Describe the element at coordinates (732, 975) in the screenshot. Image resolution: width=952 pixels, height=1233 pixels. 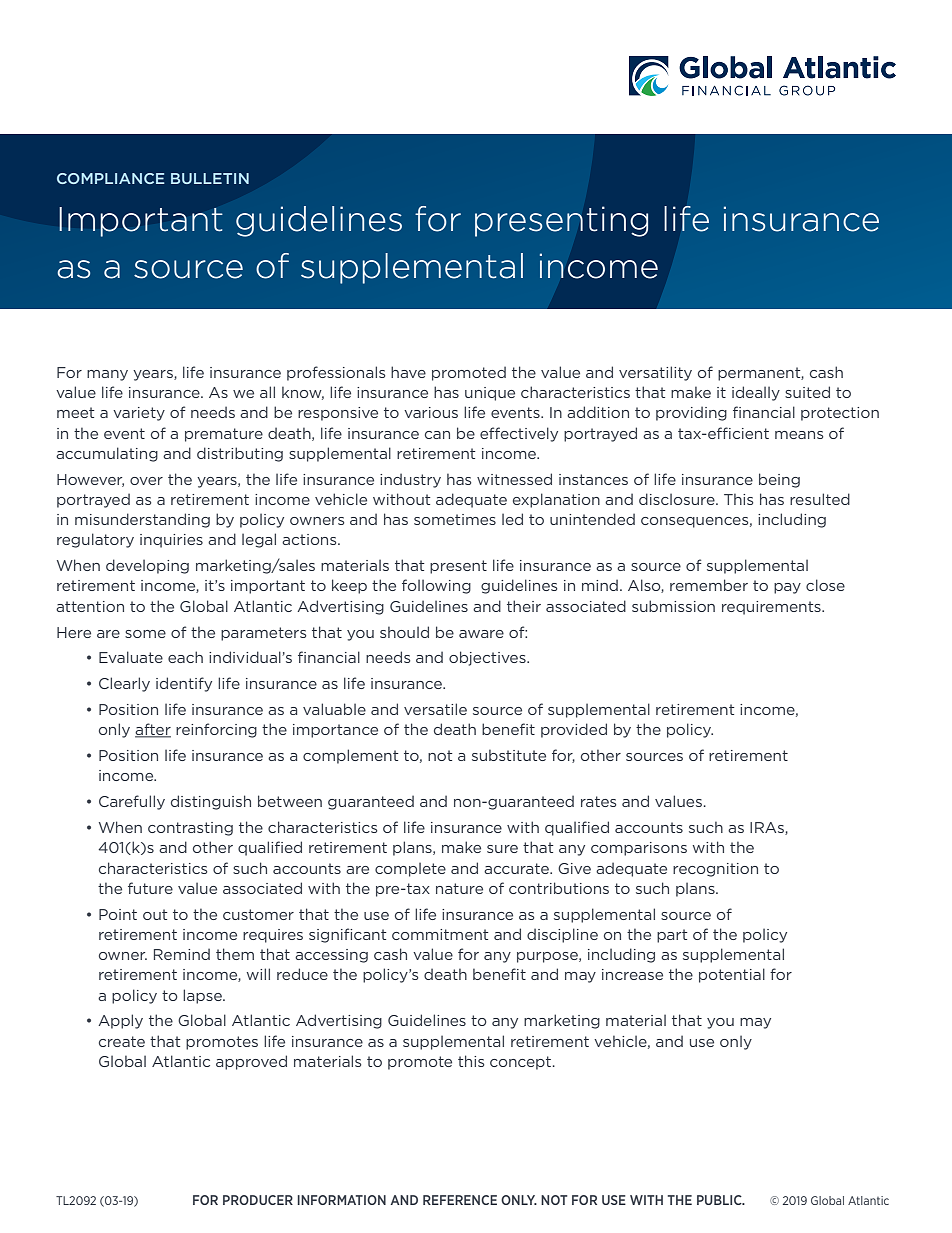
I see `potential` at that location.
